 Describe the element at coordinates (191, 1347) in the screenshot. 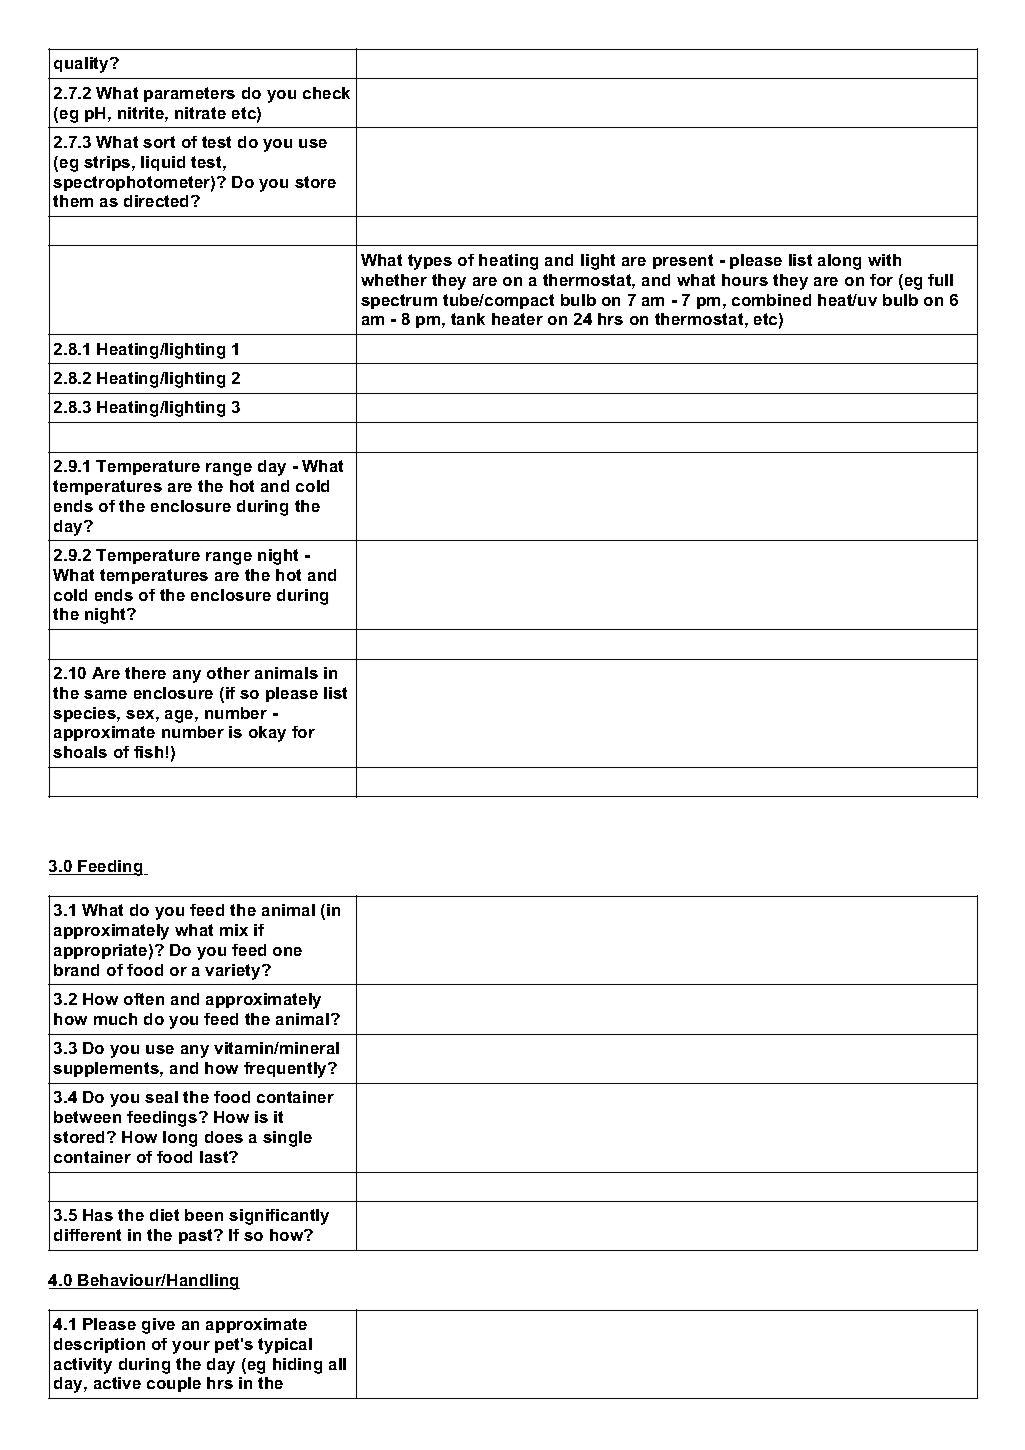

I see `your` at that location.
